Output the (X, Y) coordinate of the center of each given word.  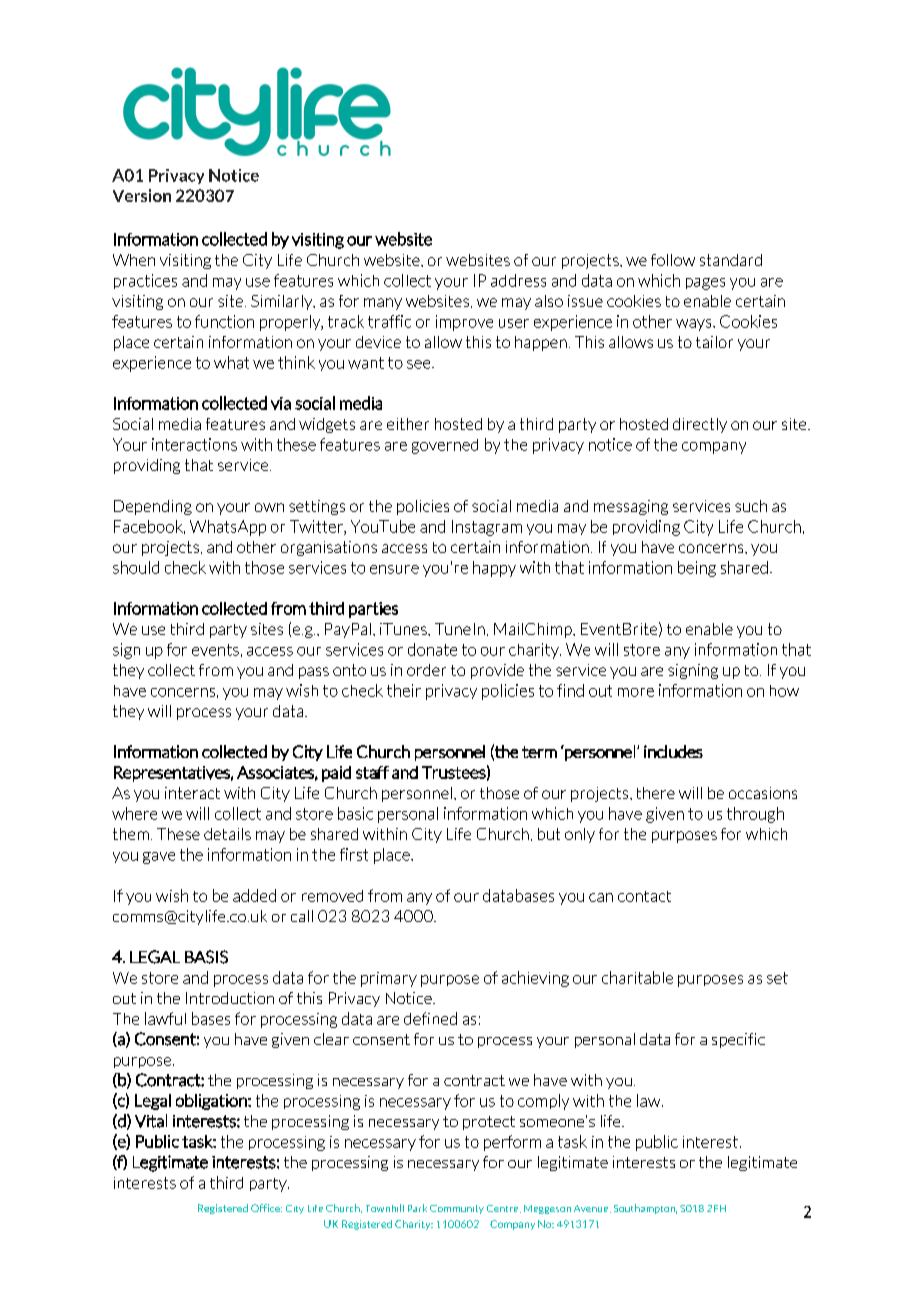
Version (142, 195)
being (697, 569)
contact (644, 896)
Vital (151, 1121)
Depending (153, 507)
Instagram (487, 528)
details (227, 834)
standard (731, 260)
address (518, 280)
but (549, 834)
